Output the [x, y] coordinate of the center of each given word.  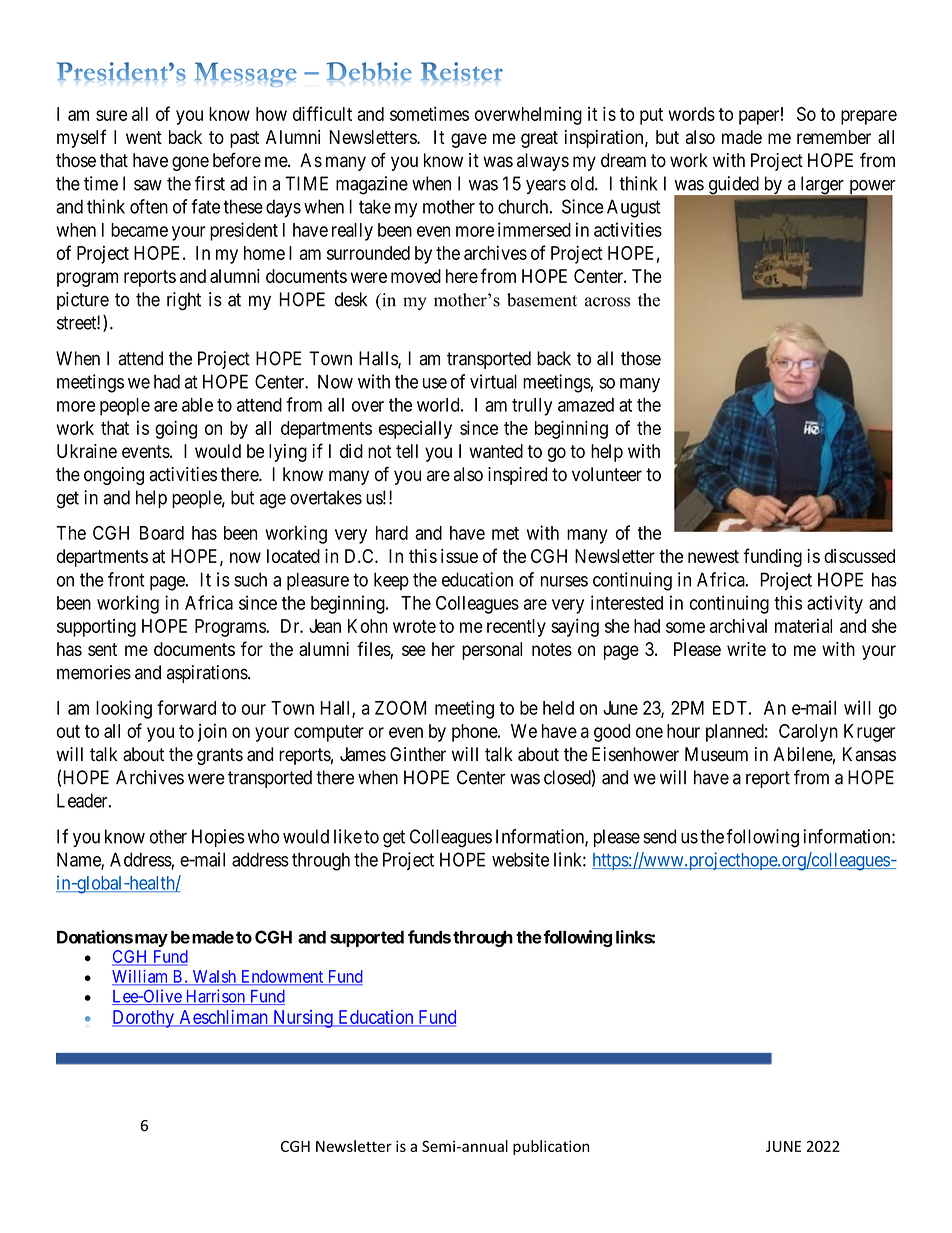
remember [834, 137]
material [803, 626]
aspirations [208, 674]
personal [492, 651]
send [659, 836]
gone [190, 163]
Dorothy [144, 1019]
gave [469, 140]
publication [551, 1147]
